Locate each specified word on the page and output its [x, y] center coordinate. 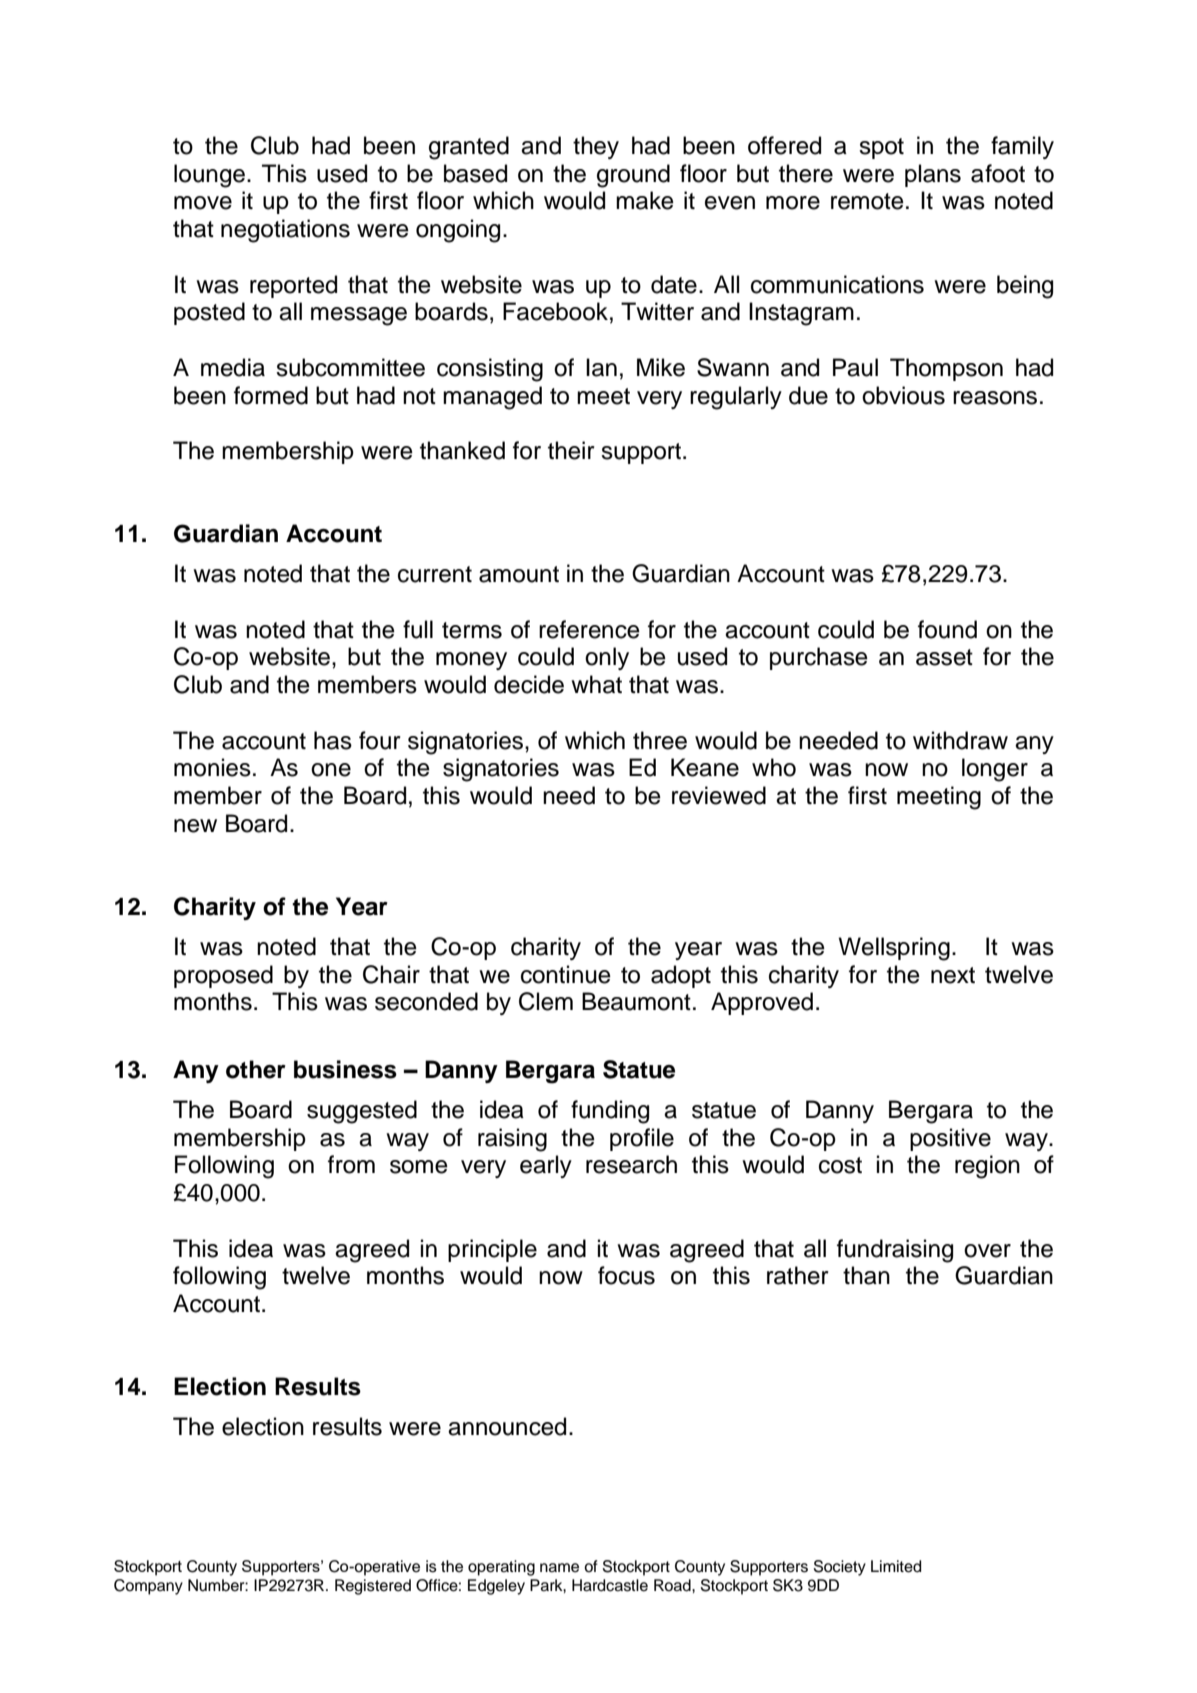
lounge [209, 176]
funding [610, 1112]
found [947, 629]
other [256, 1069]
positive [950, 1139]
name [559, 1568]
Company [148, 1587]
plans [933, 175]
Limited [896, 1566]
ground [633, 176]
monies [212, 767]
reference [589, 629]
